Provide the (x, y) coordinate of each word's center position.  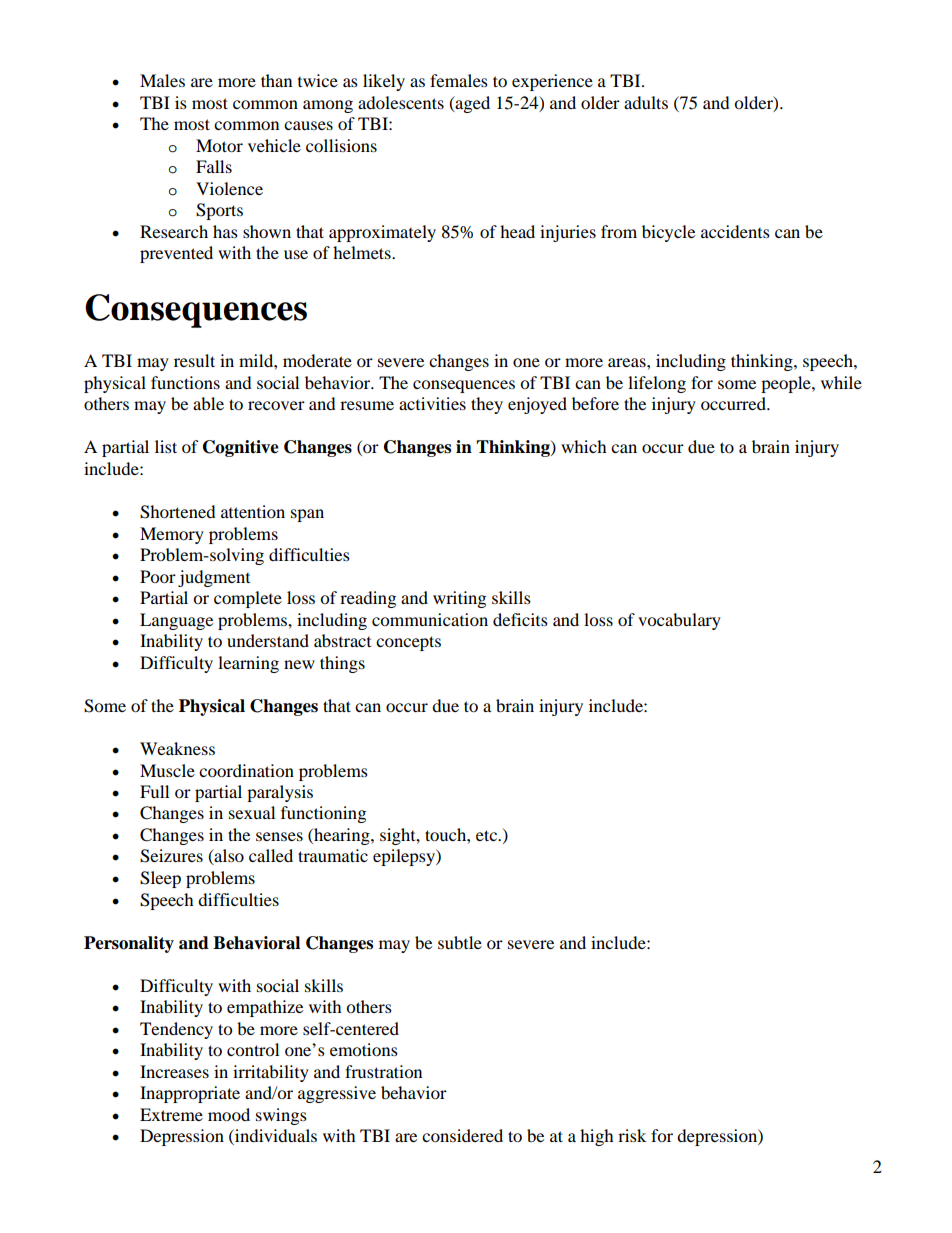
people (787, 384)
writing (459, 599)
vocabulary (679, 621)
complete (248, 599)
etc (488, 835)
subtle (460, 942)
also (228, 857)
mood (229, 1114)
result (194, 360)
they (487, 405)
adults (646, 102)
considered (462, 1135)
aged (471, 104)
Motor (219, 145)
